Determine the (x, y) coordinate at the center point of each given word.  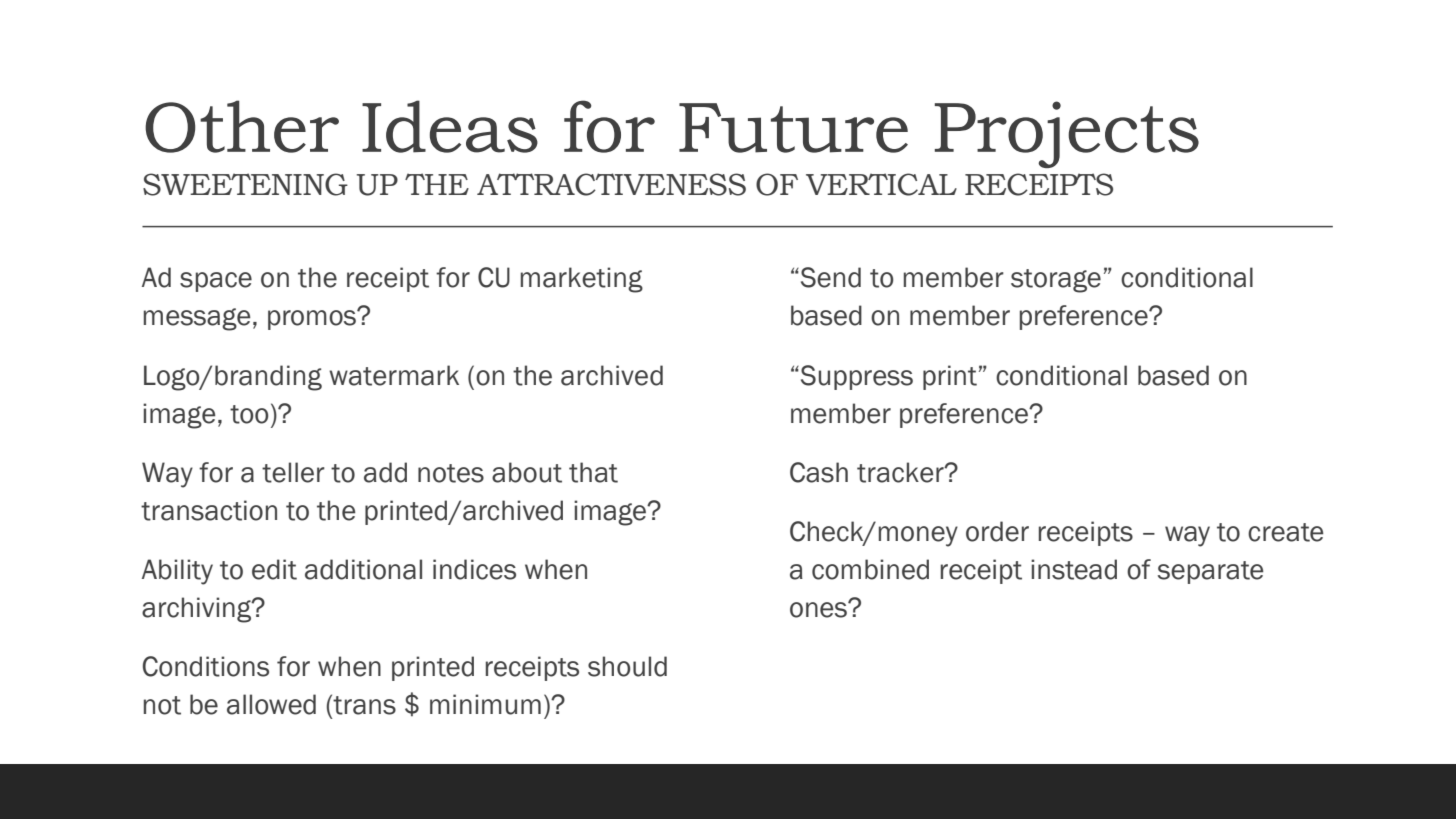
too (249, 414)
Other (242, 126)
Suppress (855, 377)
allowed (271, 704)
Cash (819, 472)
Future (793, 128)
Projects (1067, 134)
